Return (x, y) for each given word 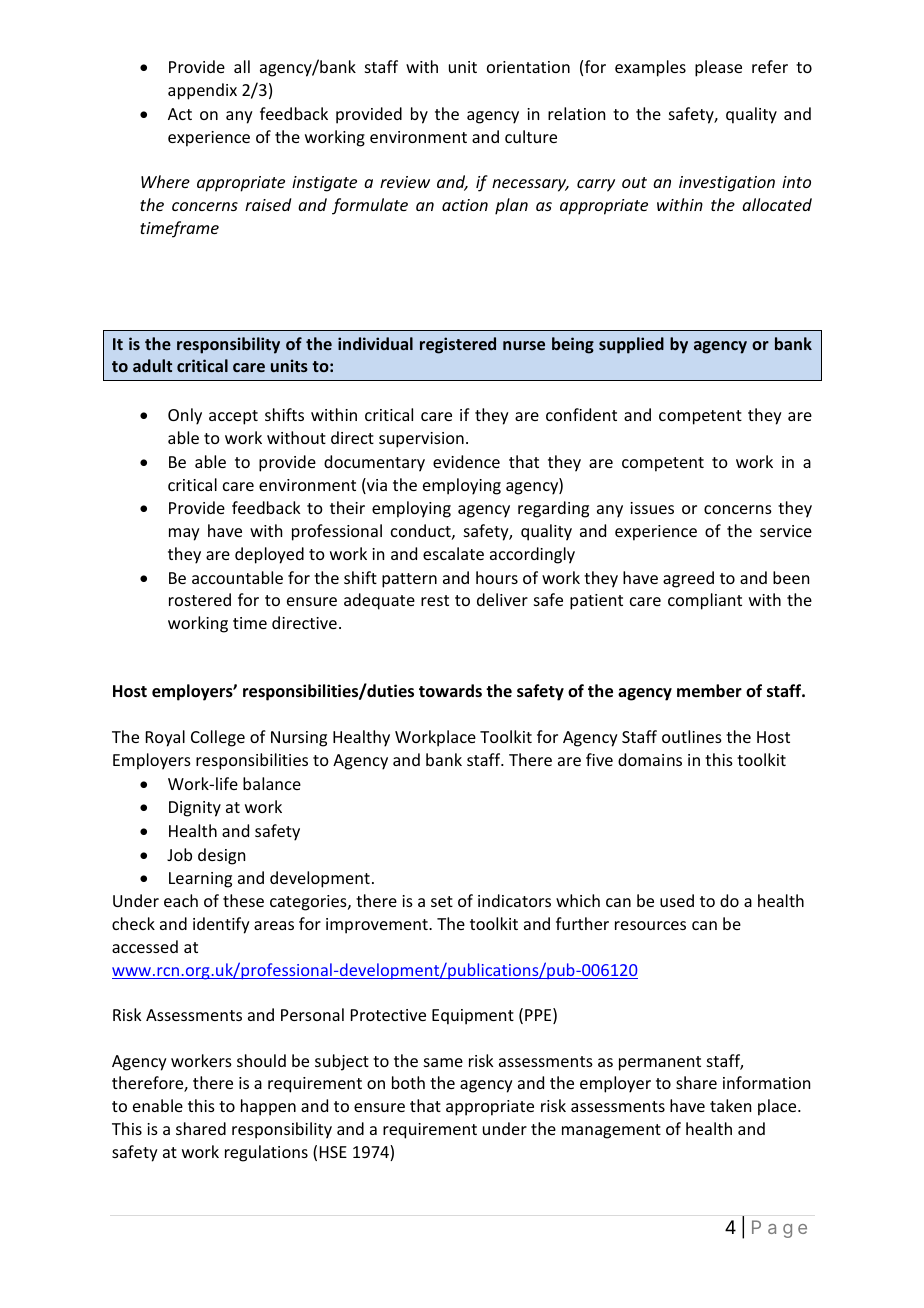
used (677, 900)
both (408, 1082)
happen (268, 1107)
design (221, 856)
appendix (202, 91)
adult (152, 365)
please (718, 68)
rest (435, 600)
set (442, 901)
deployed (269, 555)
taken (730, 1105)
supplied (631, 345)
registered (458, 345)
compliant (705, 601)
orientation (528, 67)
